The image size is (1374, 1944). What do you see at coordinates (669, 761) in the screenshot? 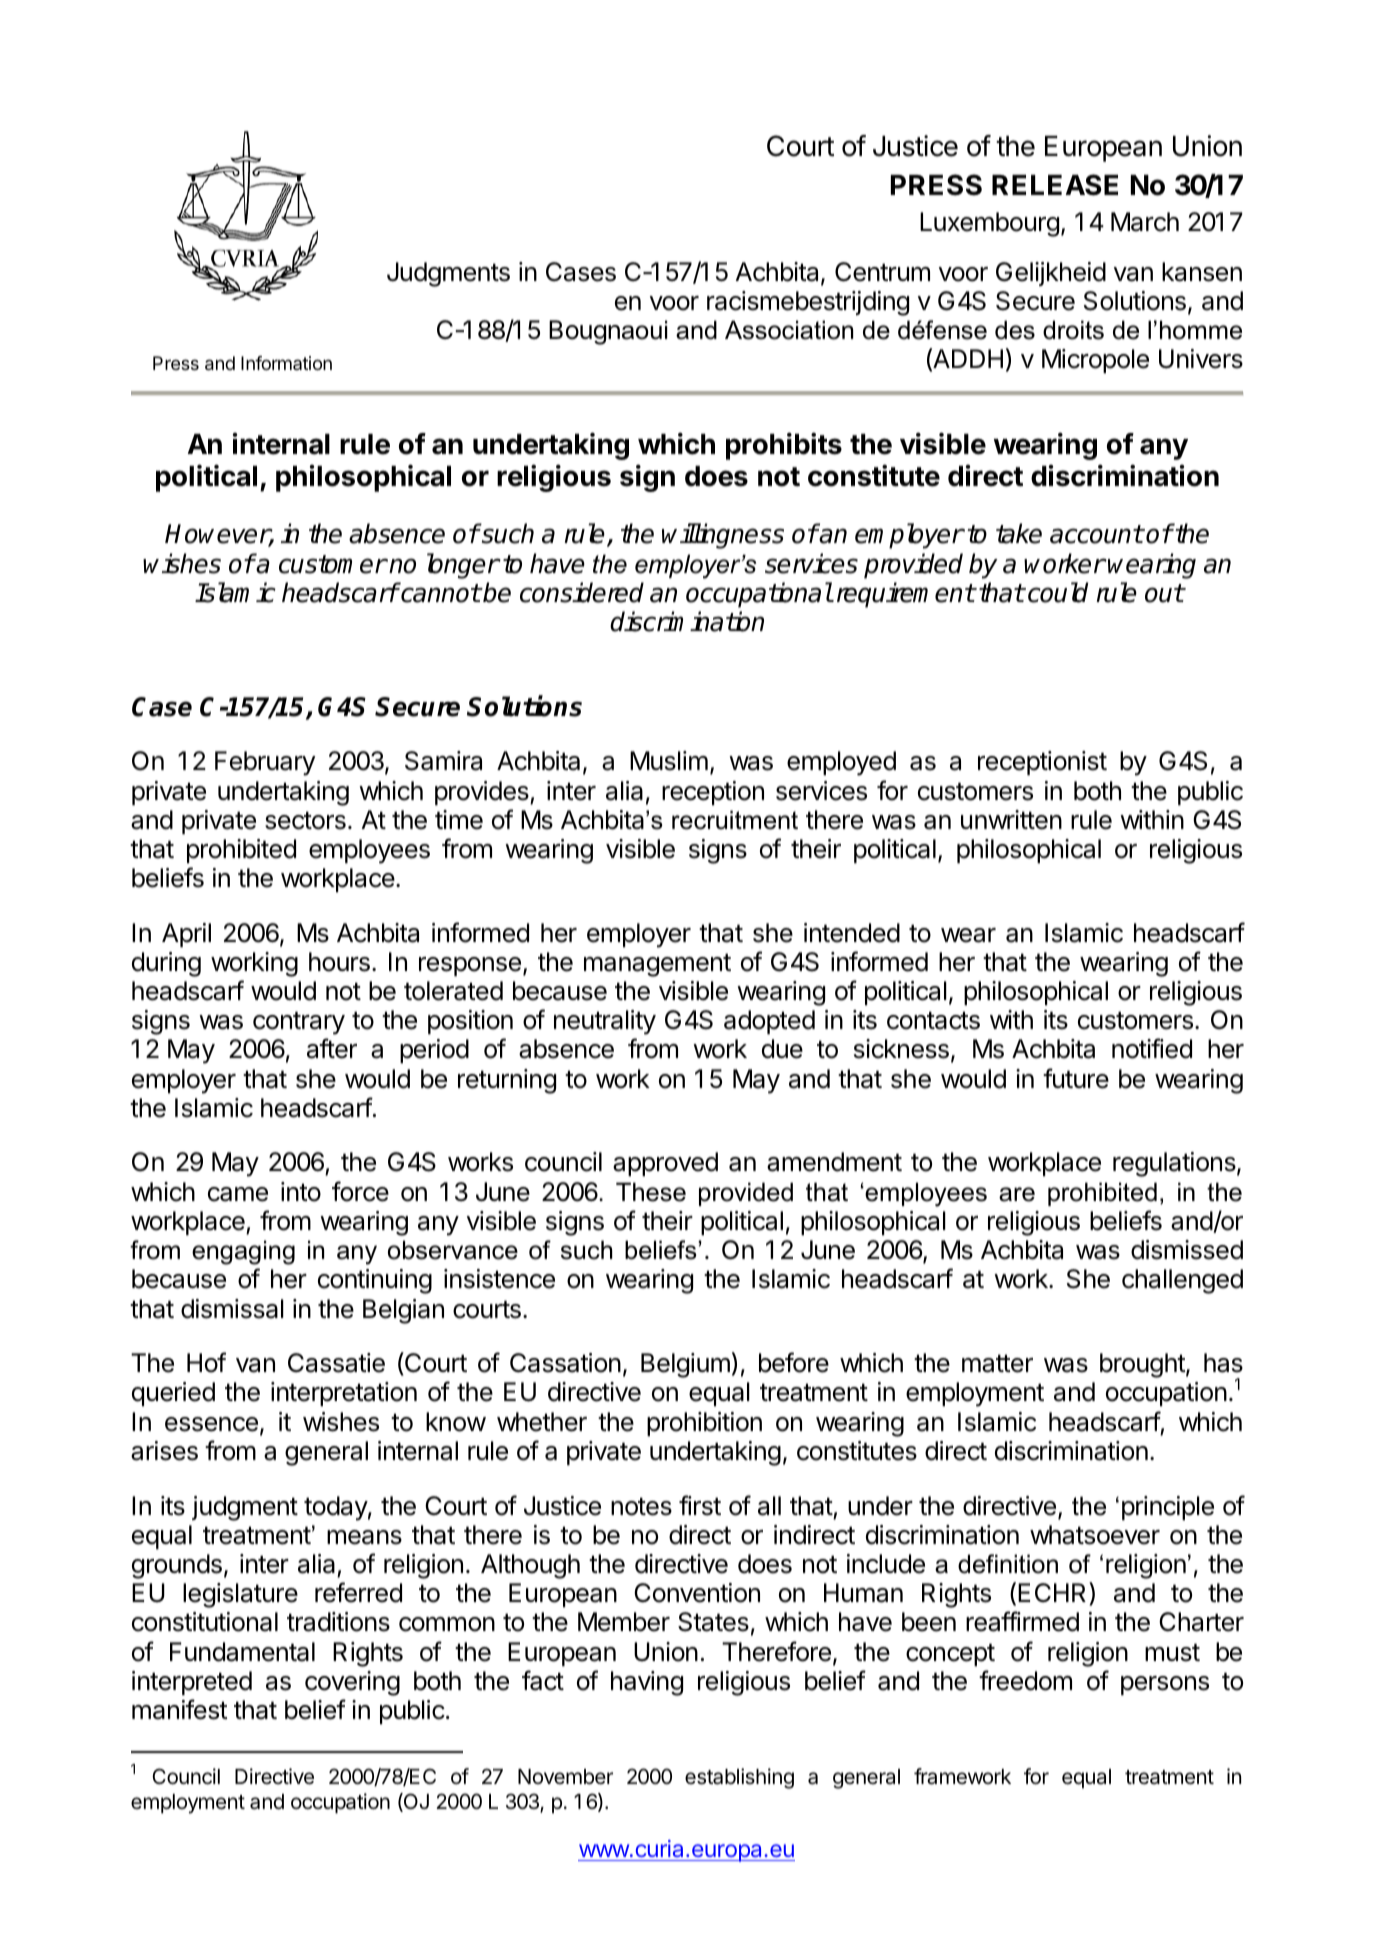
I see `Muslim` at bounding box center [669, 761].
